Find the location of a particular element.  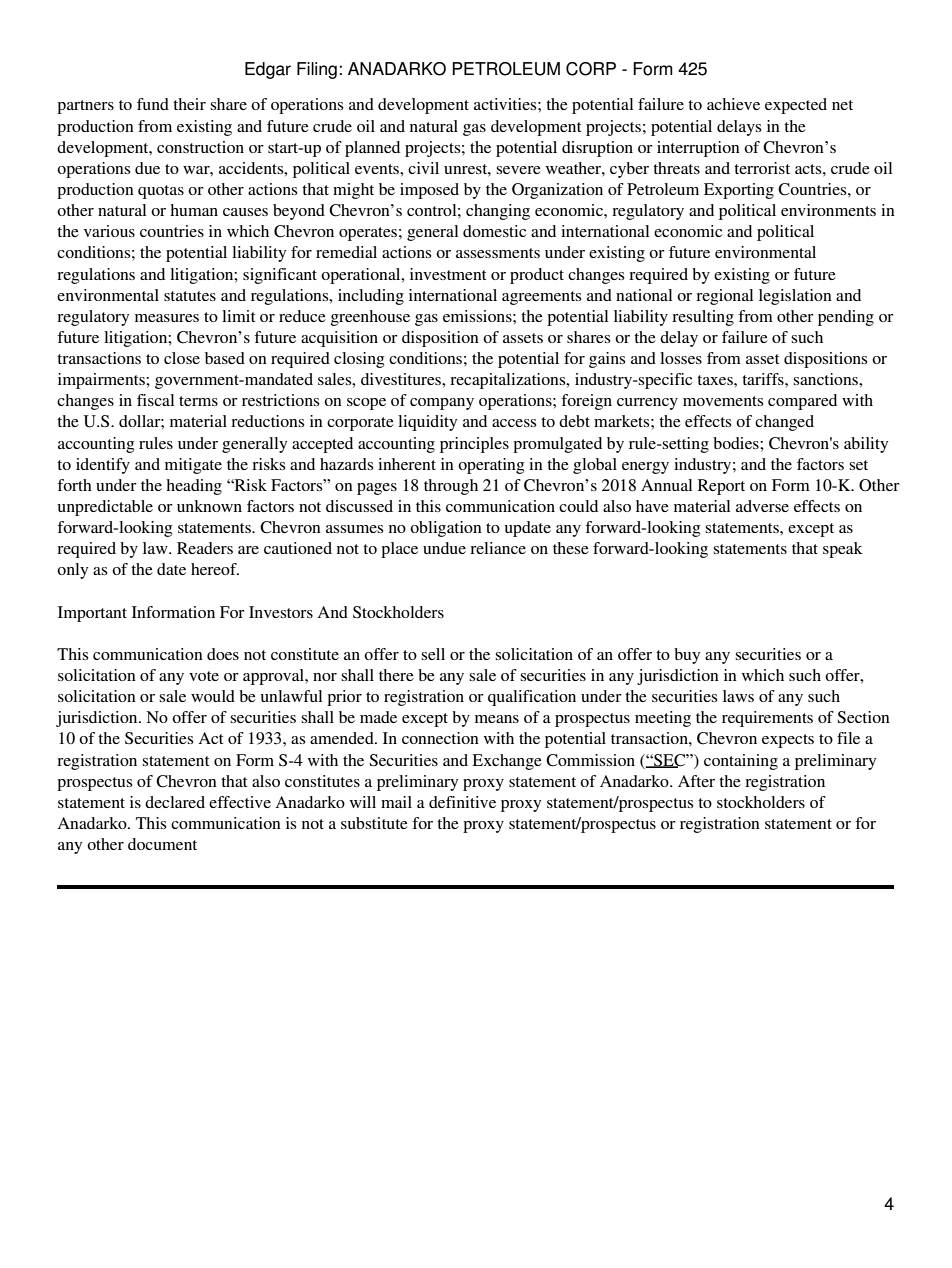

declared is located at coordinates (175, 802).
